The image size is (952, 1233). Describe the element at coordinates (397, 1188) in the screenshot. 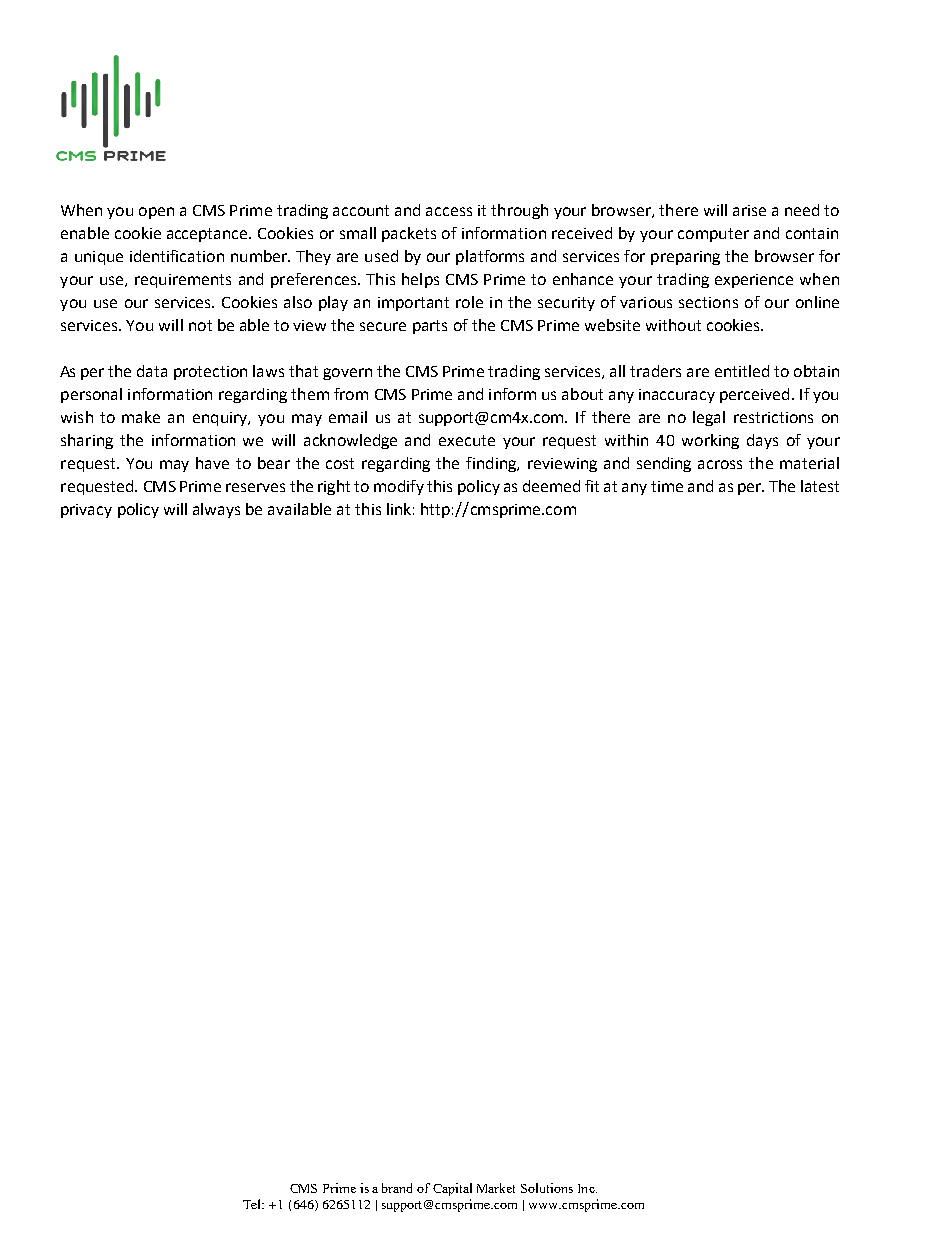

I see `brand` at that location.
